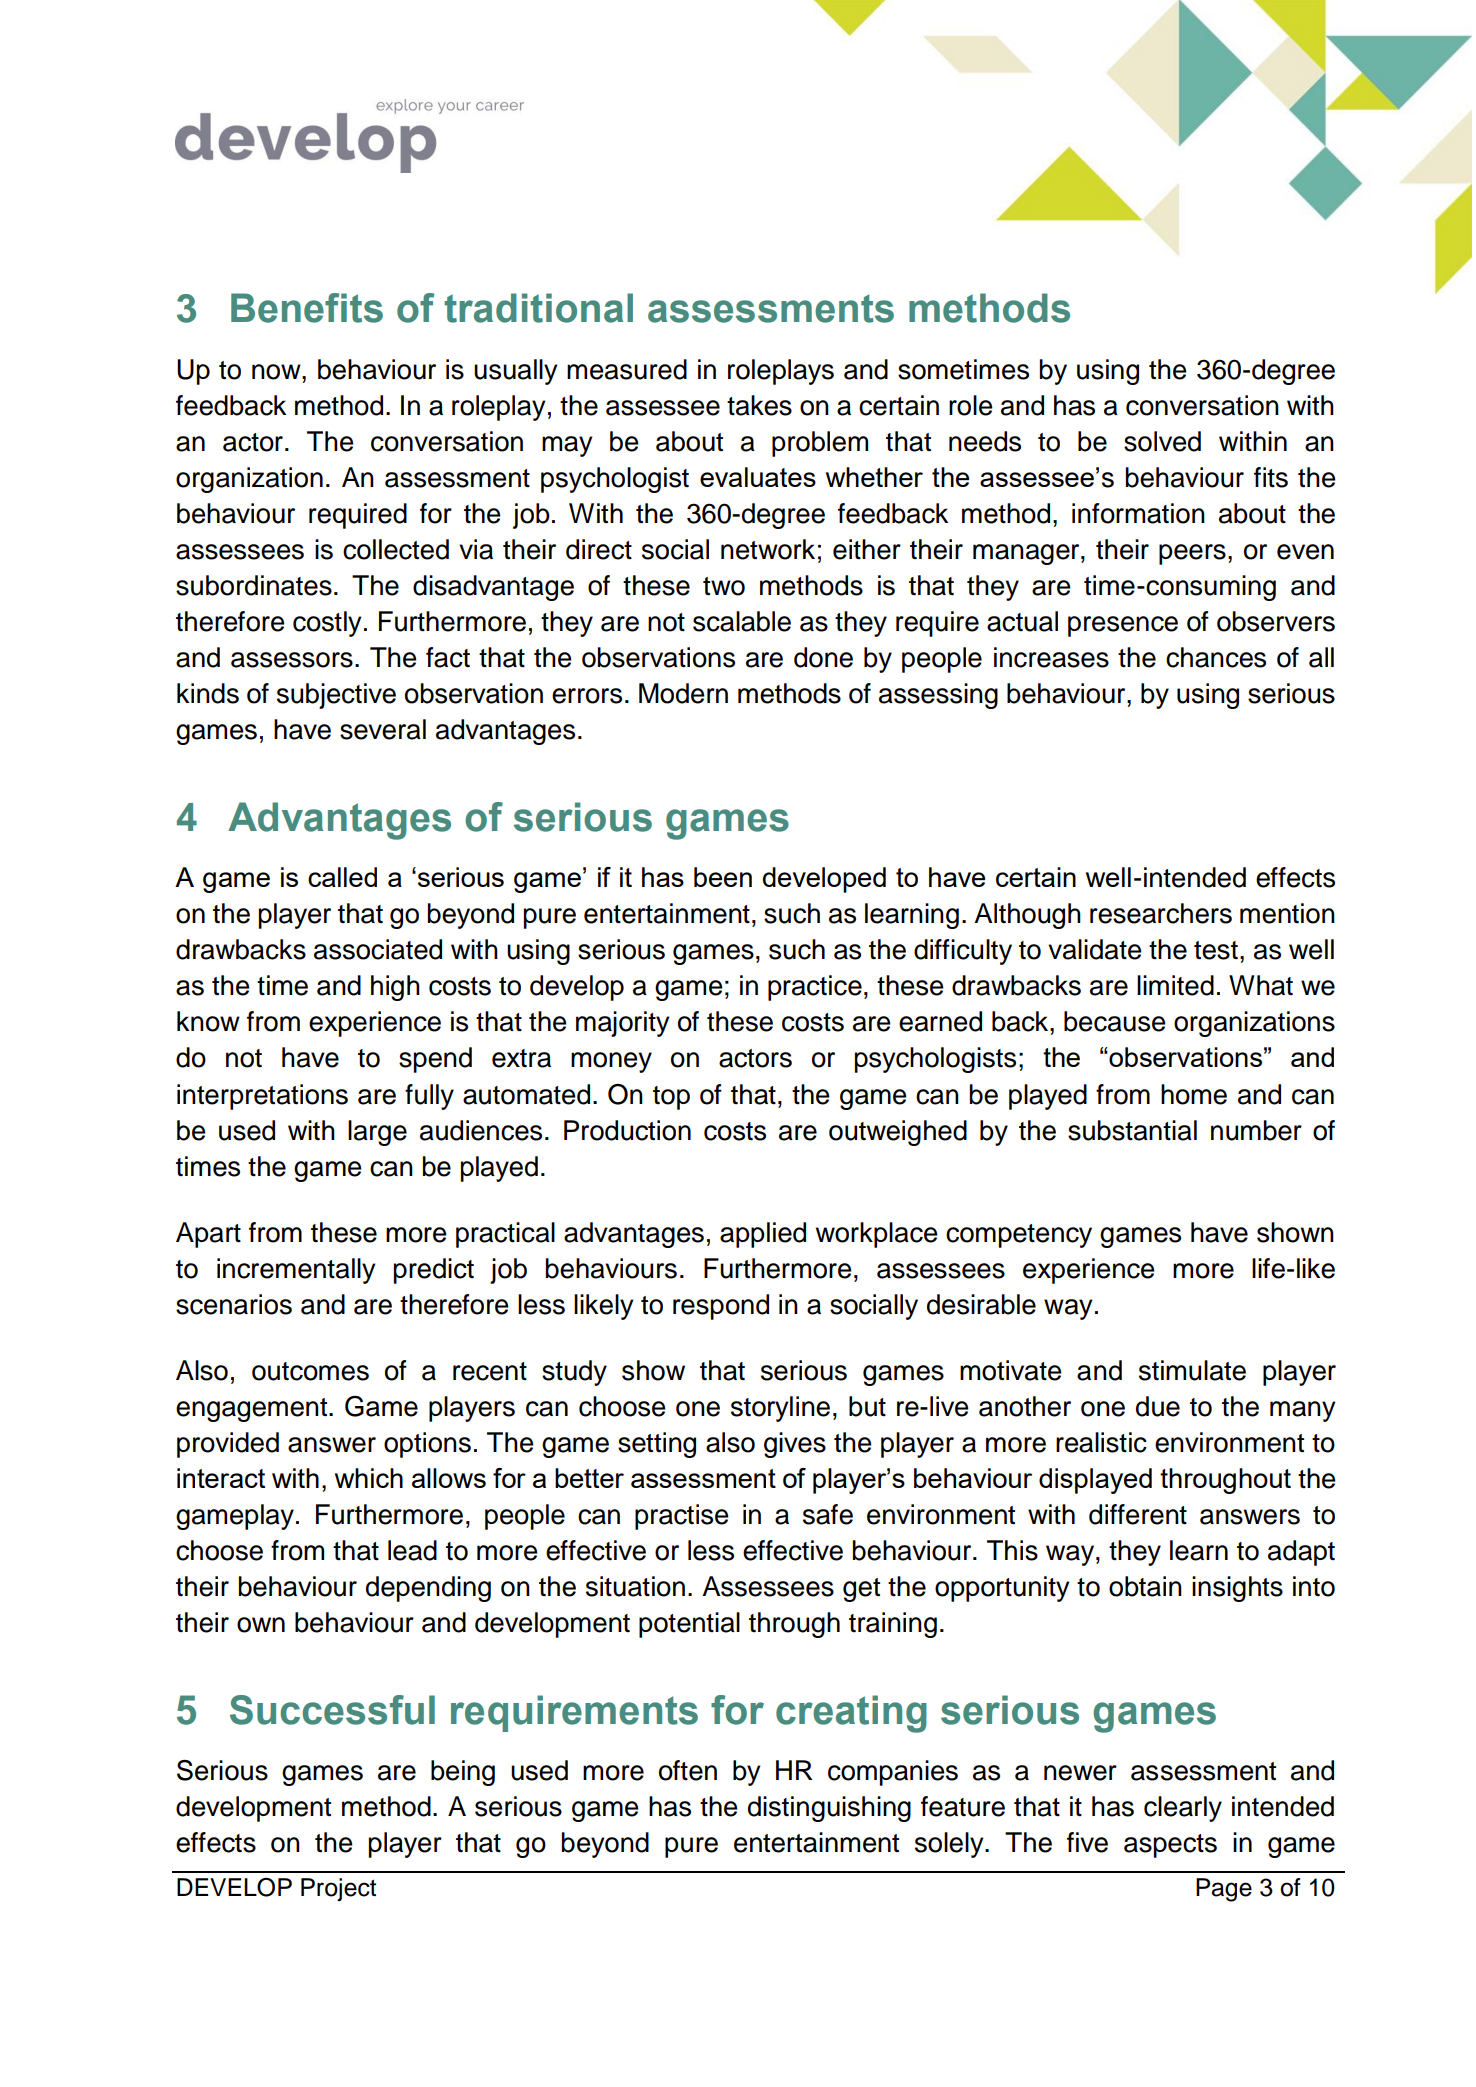  What do you see at coordinates (1194, 1094) in the page?
I see `home` at bounding box center [1194, 1094].
